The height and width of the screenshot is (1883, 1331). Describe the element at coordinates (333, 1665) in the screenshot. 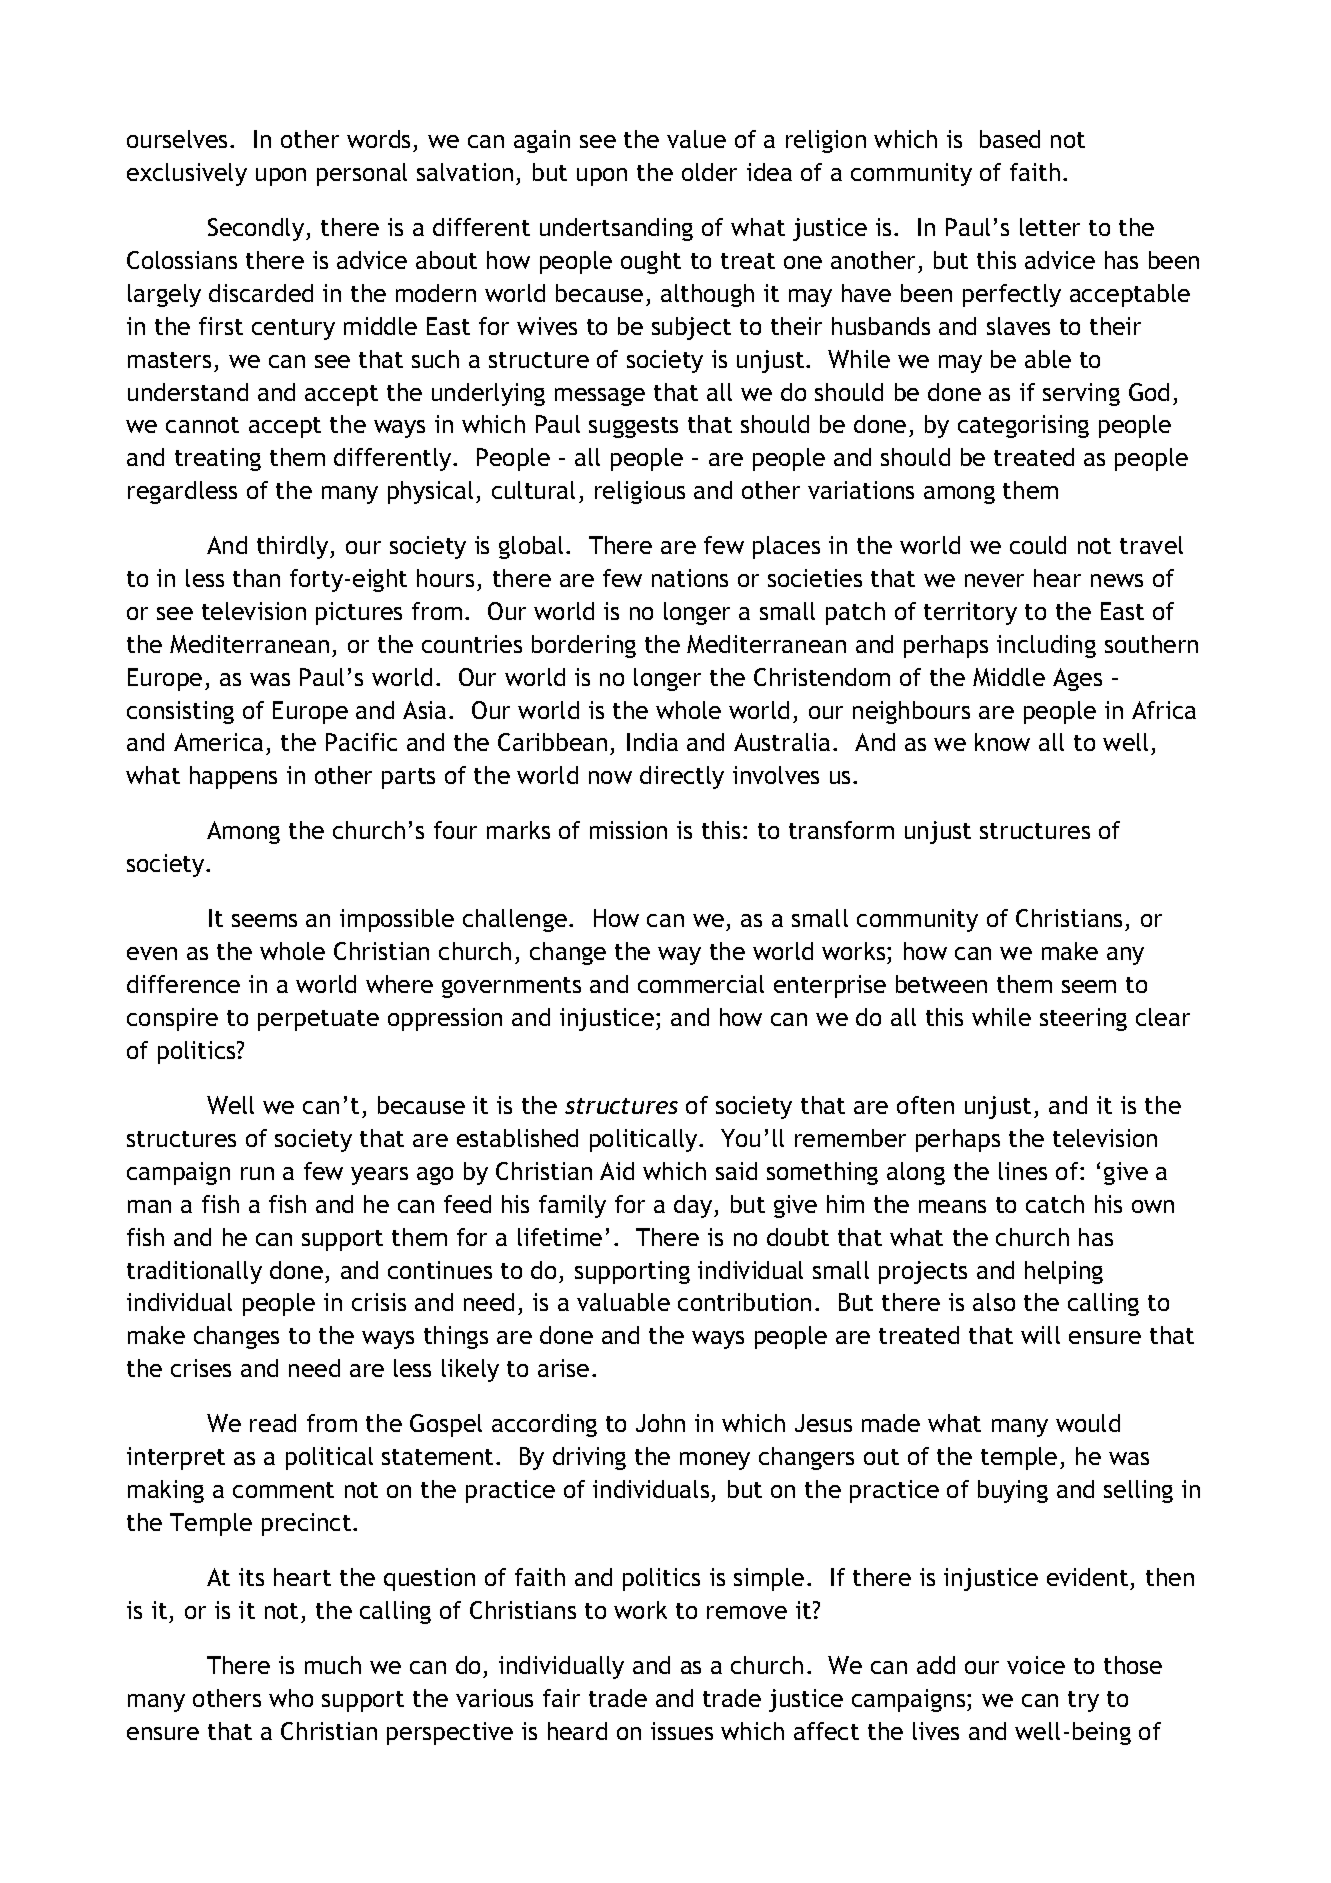

I see `much` at that location.
